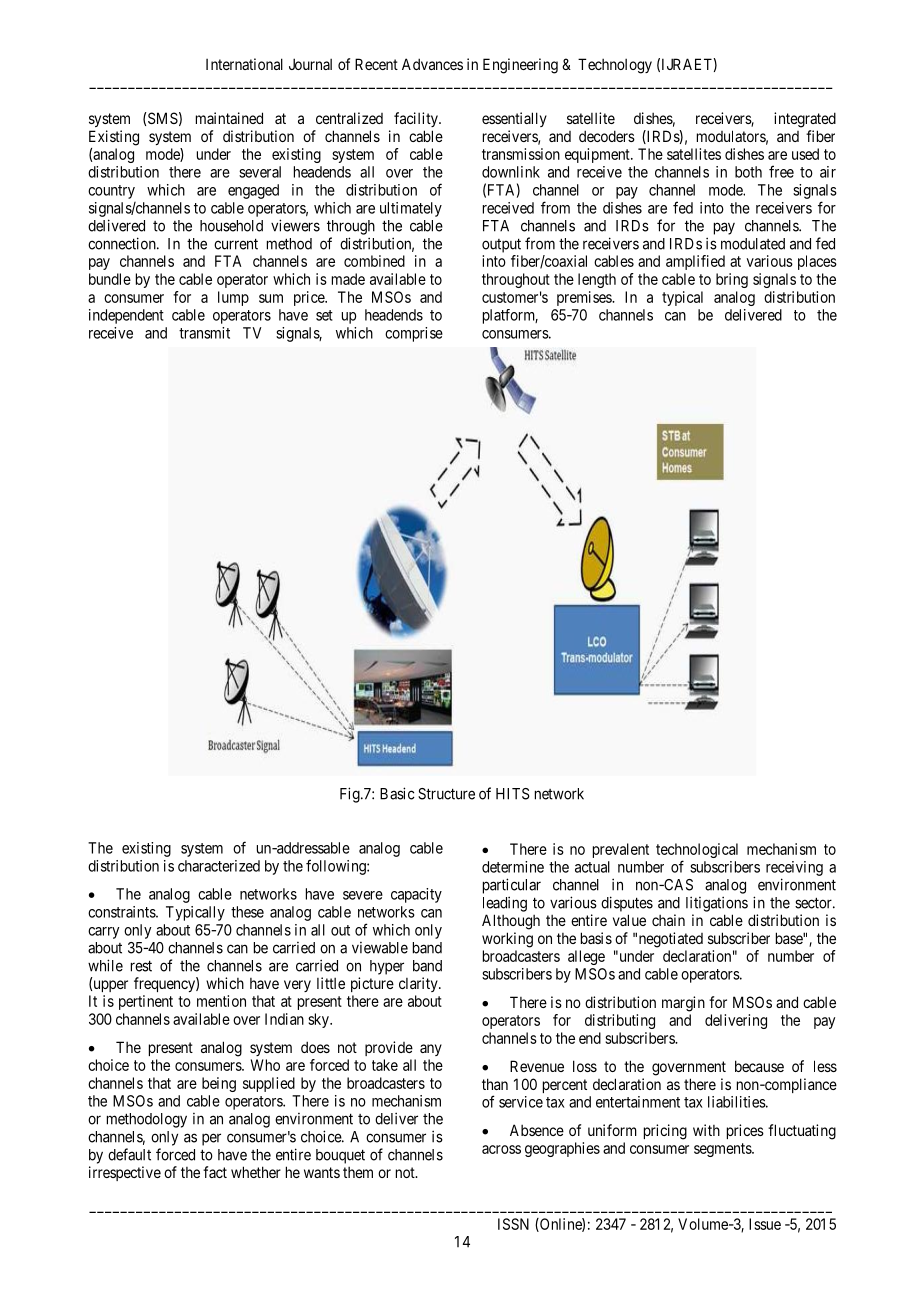 Image resolution: width=924 pixels, height=1307 pixels. What do you see at coordinates (204, 333) in the document?
I see `transmit` at bounding box center [204, 333].
